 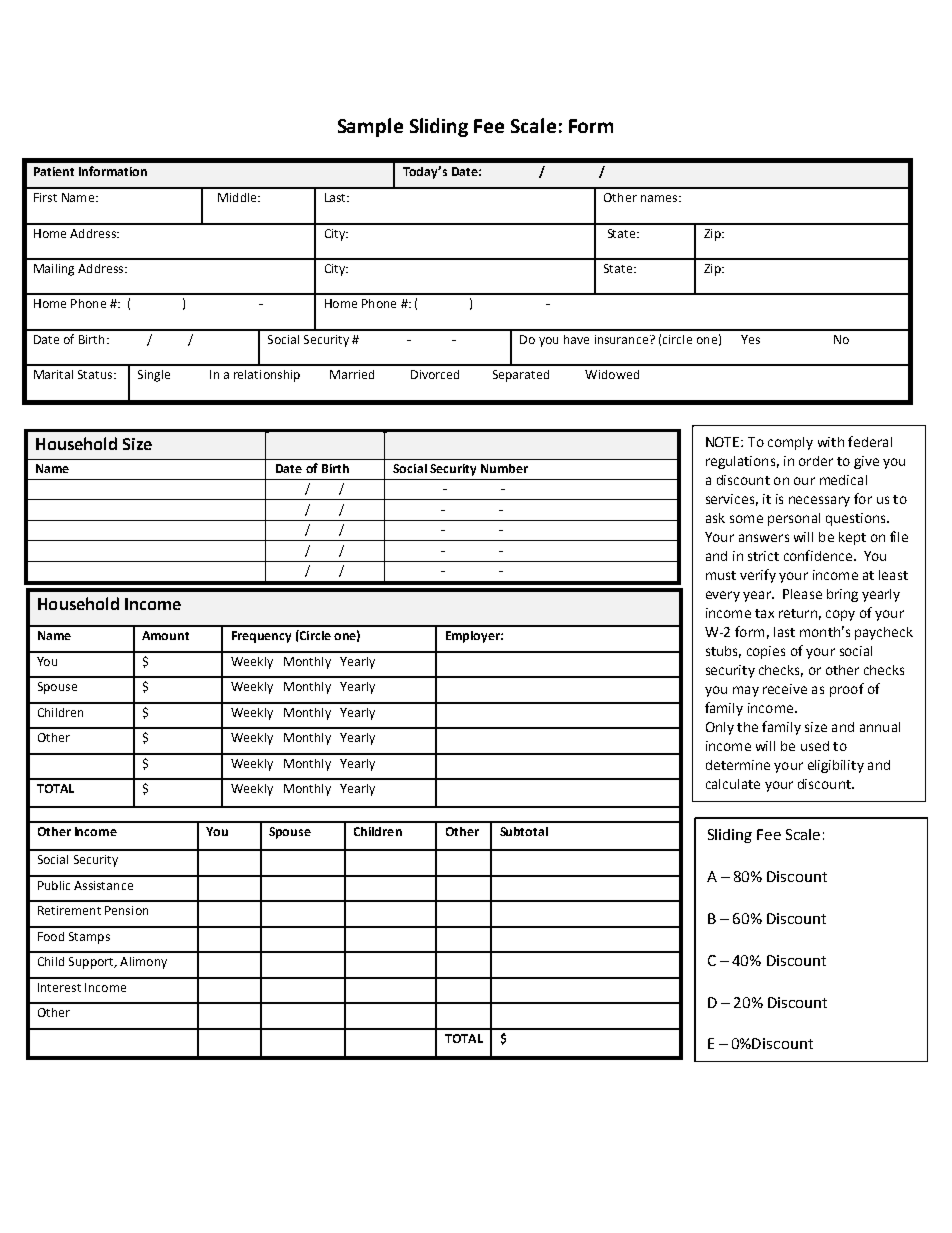 What do you see at coordinates (750, 339) in the screenshot?
I see `Yes` at bounding box center [750, 339].
